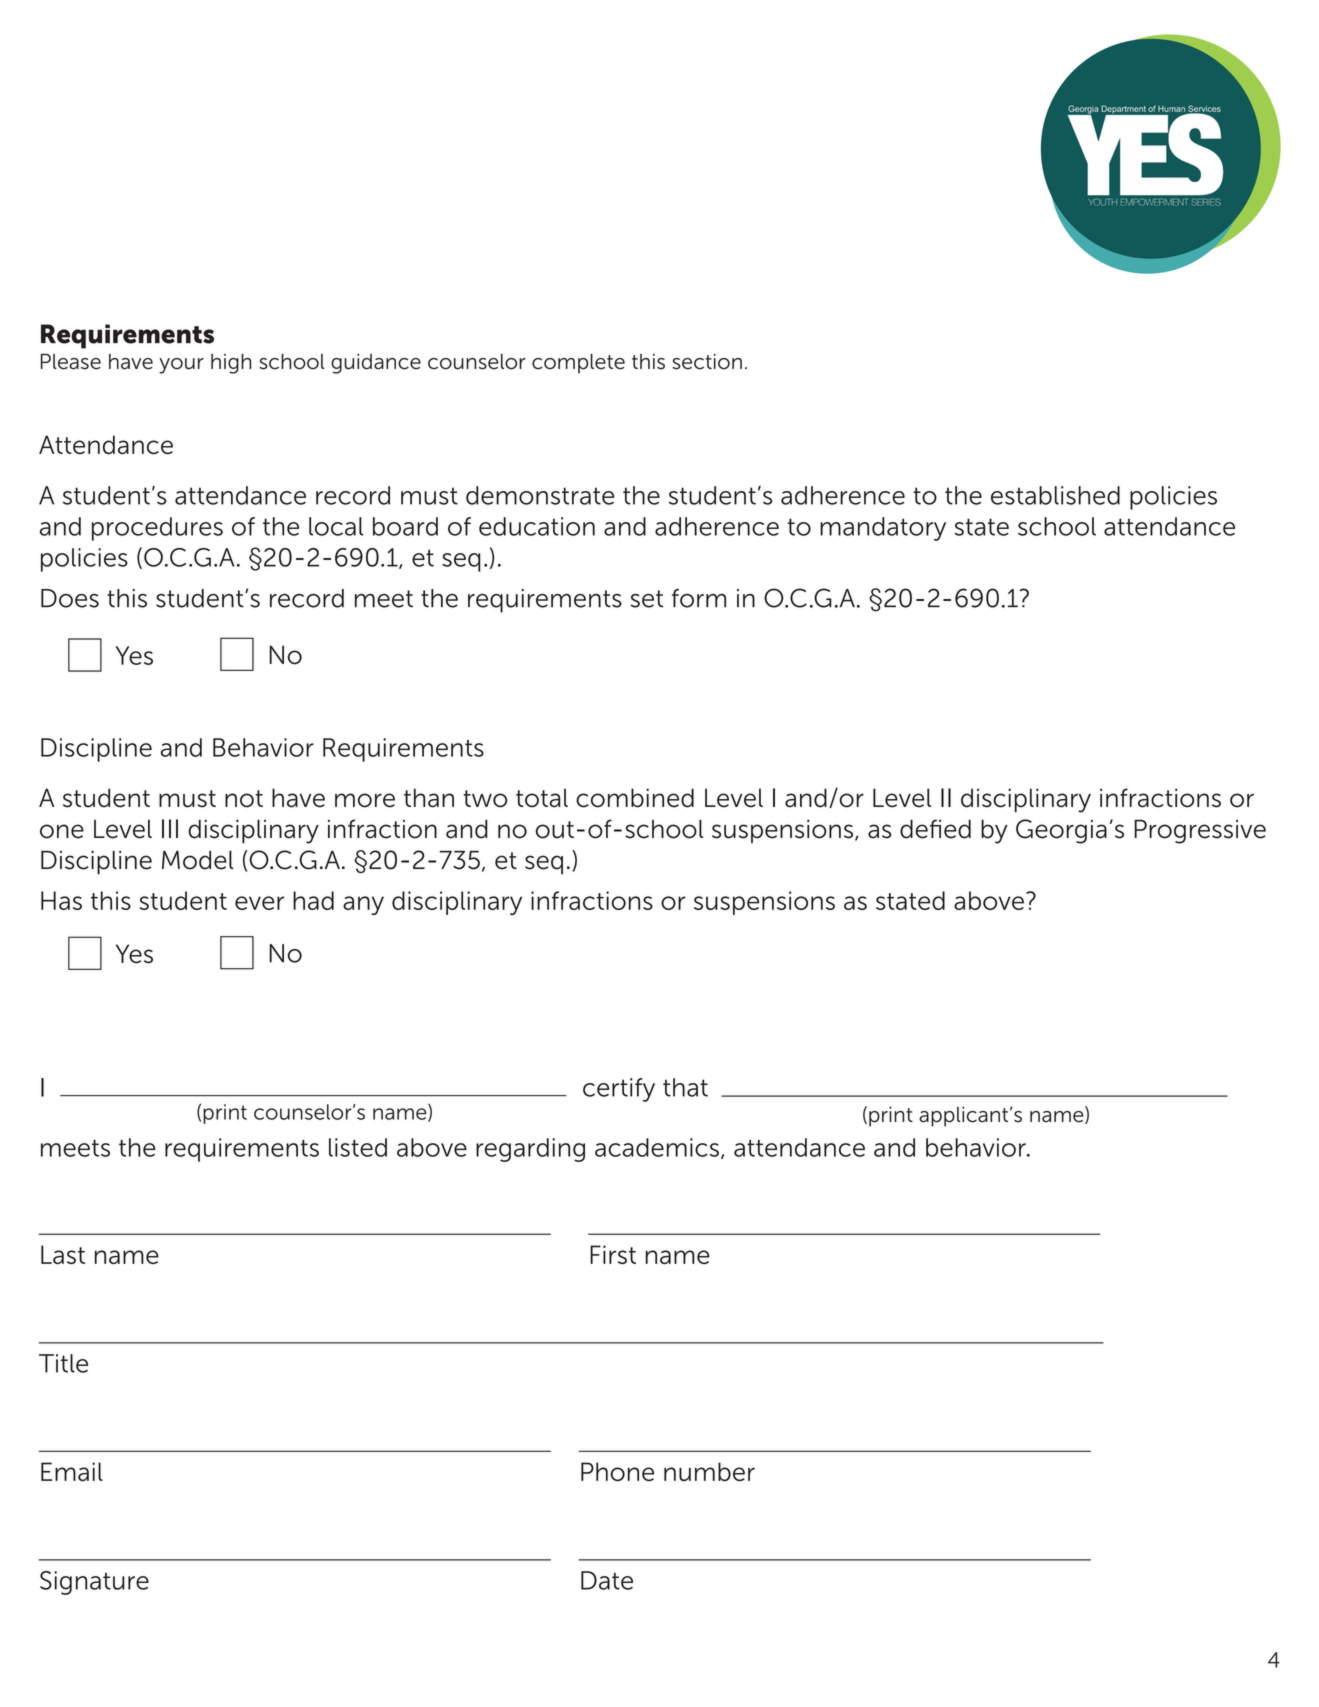 The height and width of the image is (1707, 1319). Describe the element at coordinates (578, 364) in the image. I see `complete` at that location.
